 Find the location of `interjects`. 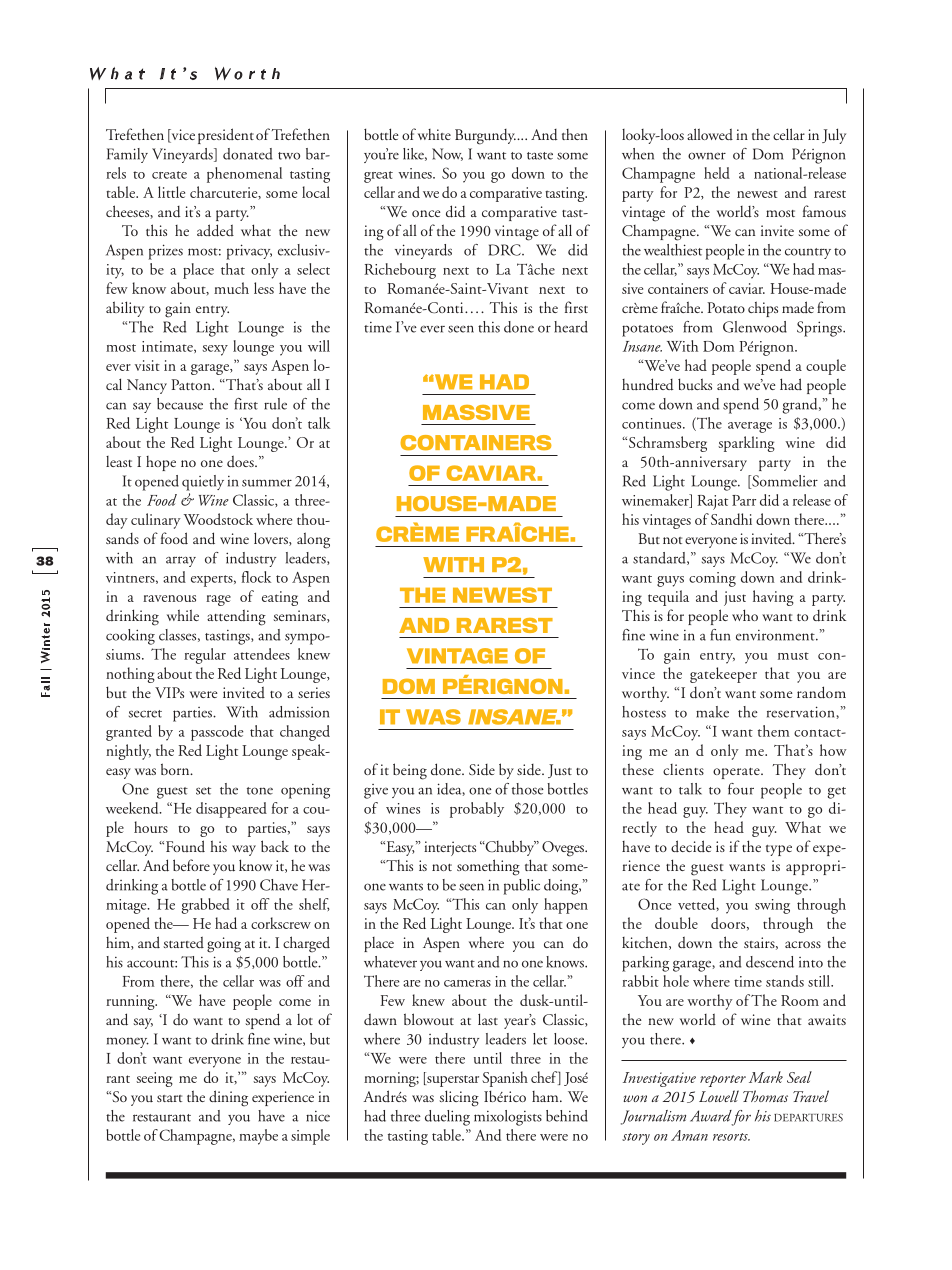

interjects is located at coordinates (450, 848).
